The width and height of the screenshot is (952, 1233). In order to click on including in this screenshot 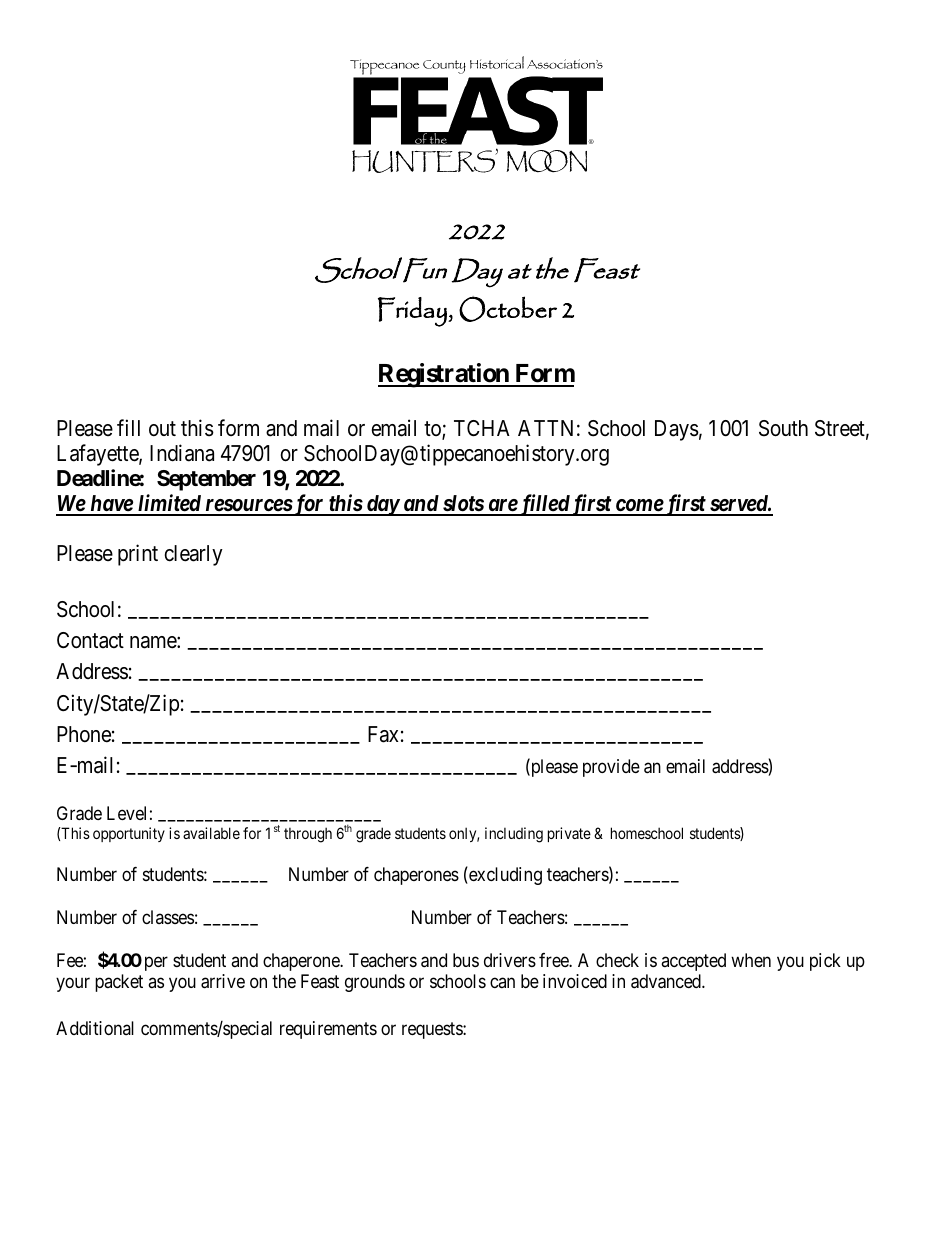, I will do `click(514, 835)`.
